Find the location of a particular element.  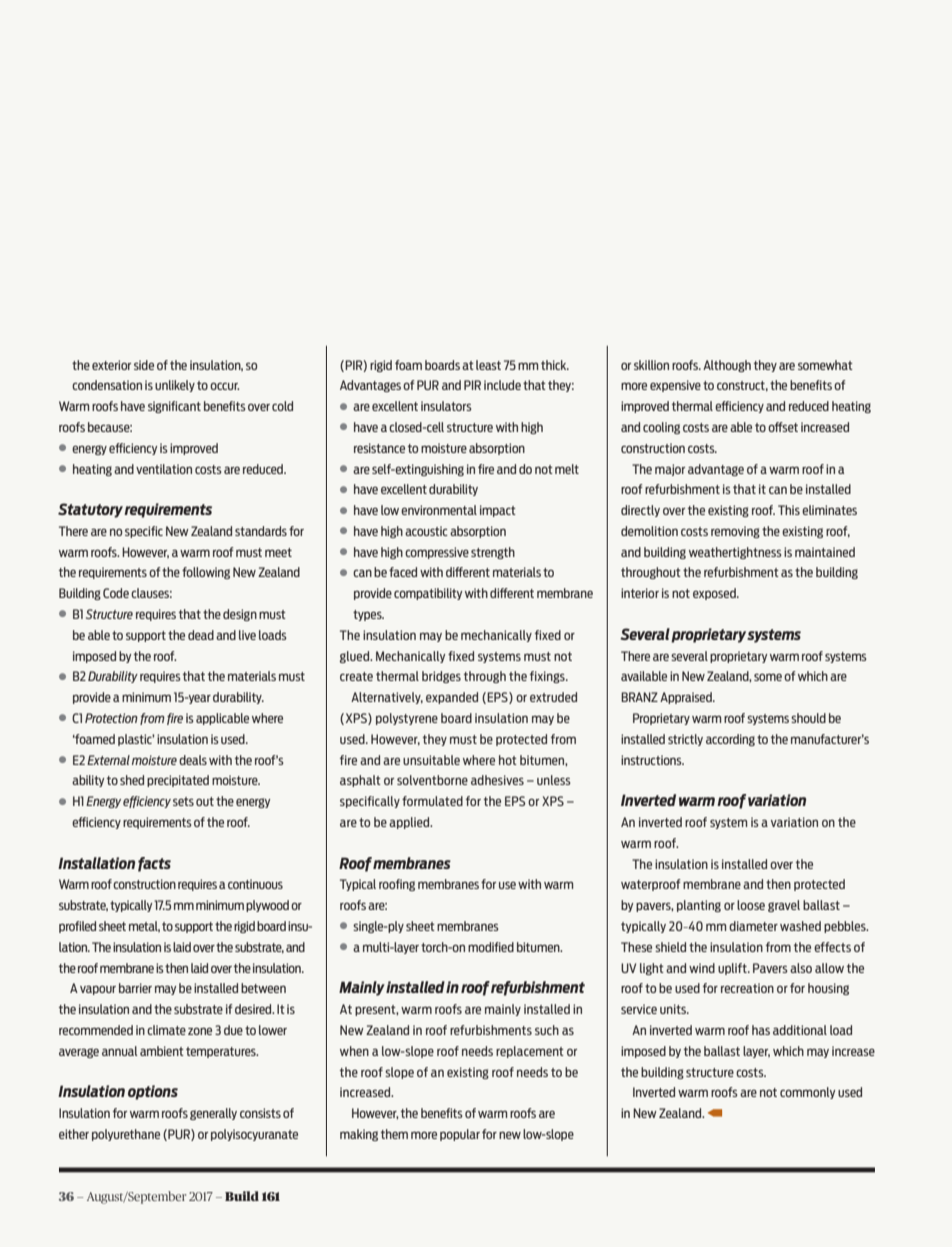

Statutory is located at coordinates (91, 510).
